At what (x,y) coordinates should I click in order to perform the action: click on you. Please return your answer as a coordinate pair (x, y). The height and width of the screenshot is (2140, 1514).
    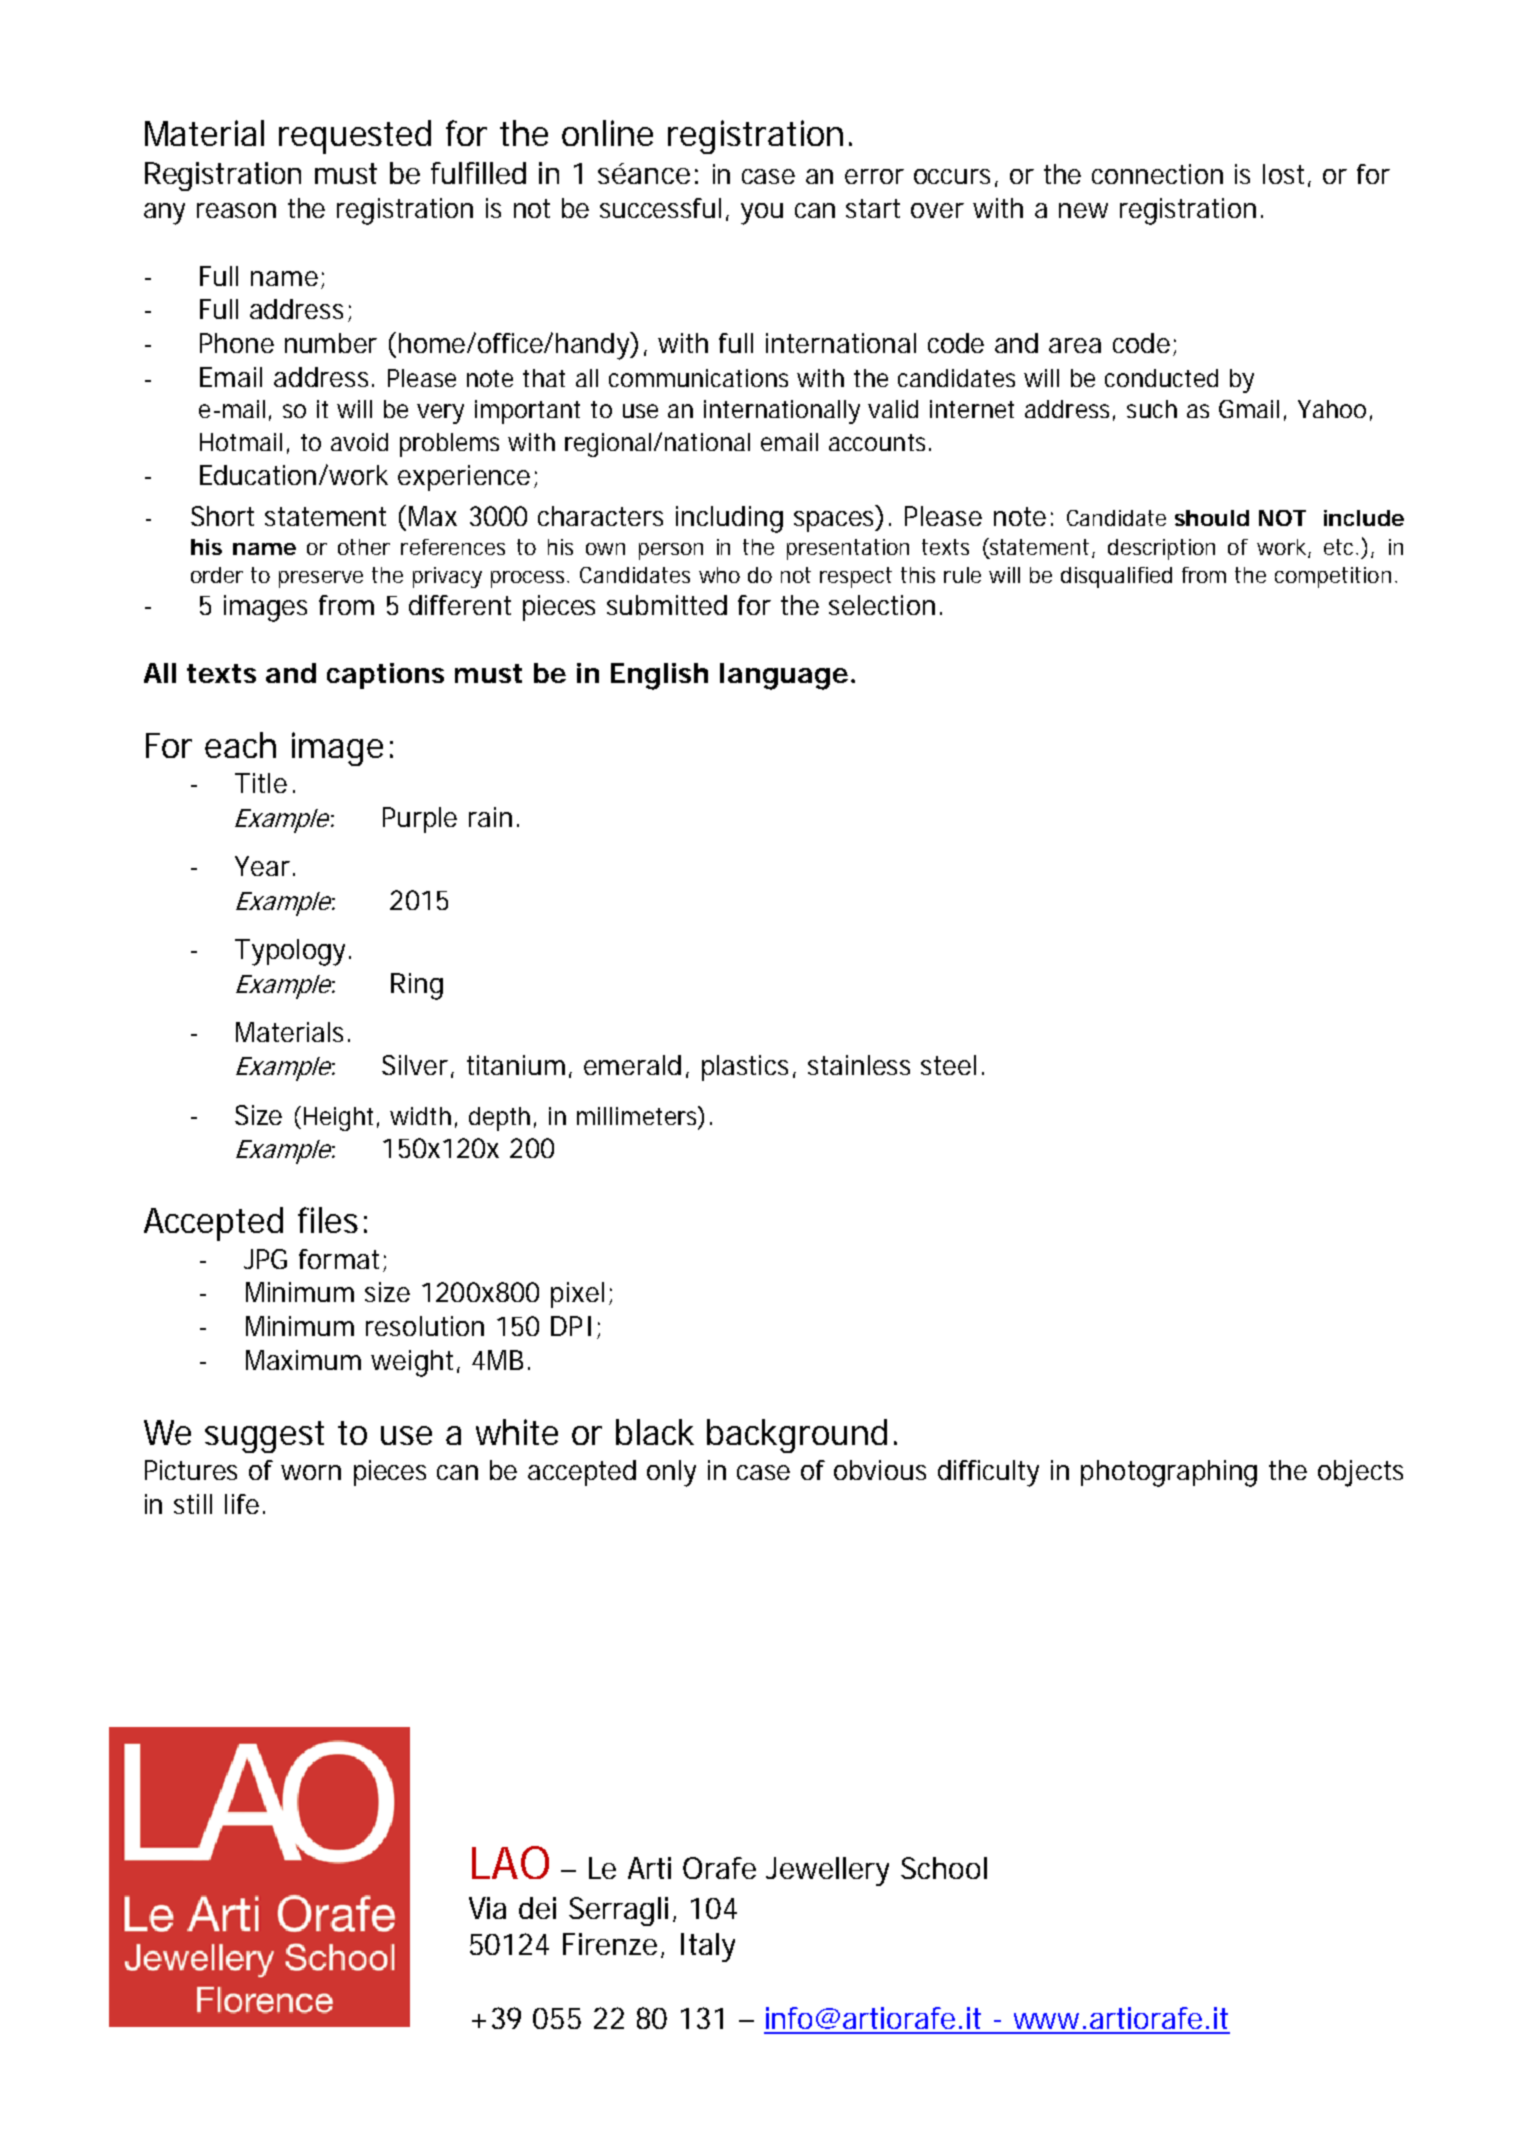
    Looking at the image, I should click on (762, 214).
